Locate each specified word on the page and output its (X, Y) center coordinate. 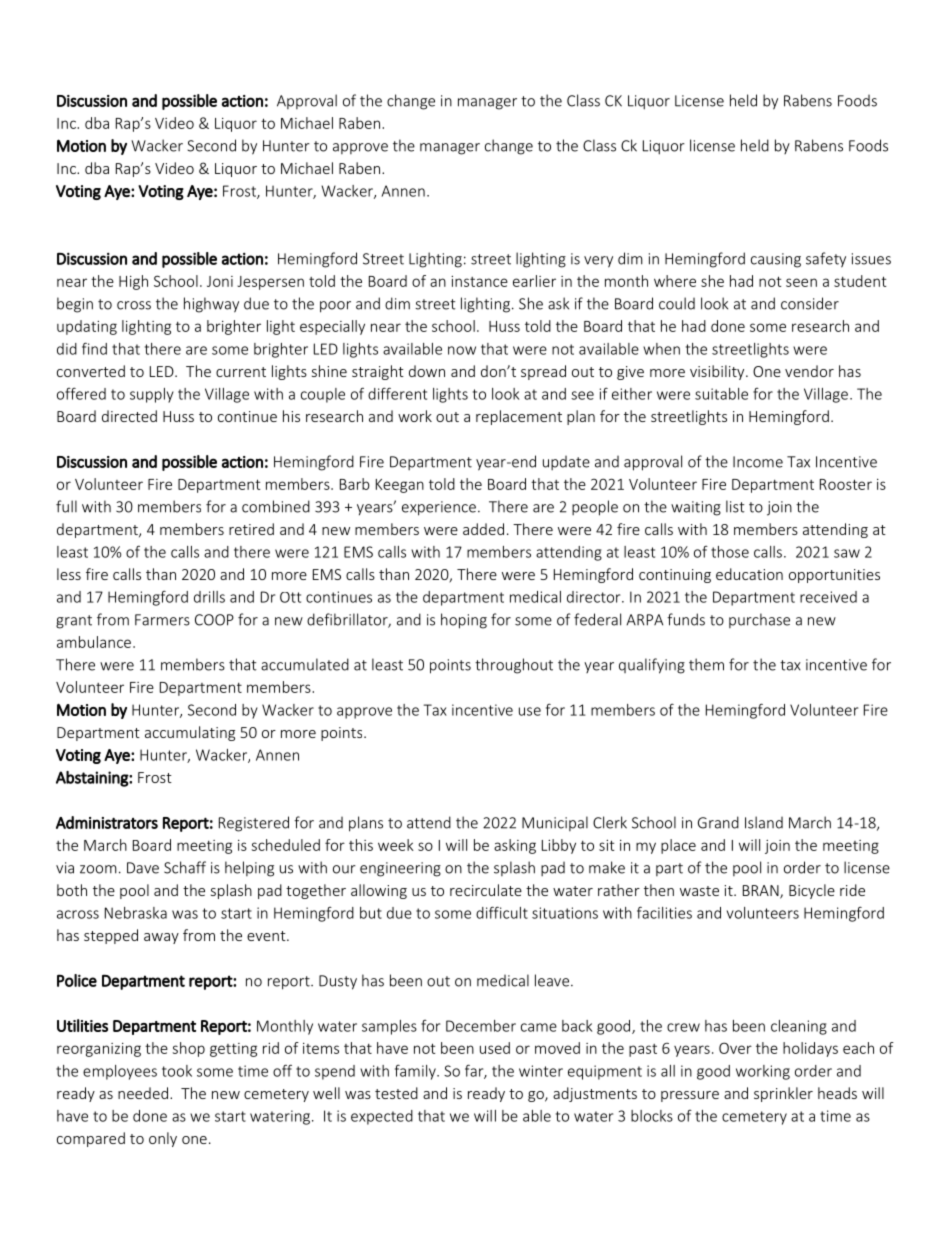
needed (143, 1093)
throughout (514, 666)
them (706, 664)
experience (439, 508)
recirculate (486, 890)
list (735, 506)
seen (801, 282)
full (66, 506)
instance (479, 281)
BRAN (762, 891)
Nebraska (136, 913)
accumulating (190, 733)
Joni (220, 281)
